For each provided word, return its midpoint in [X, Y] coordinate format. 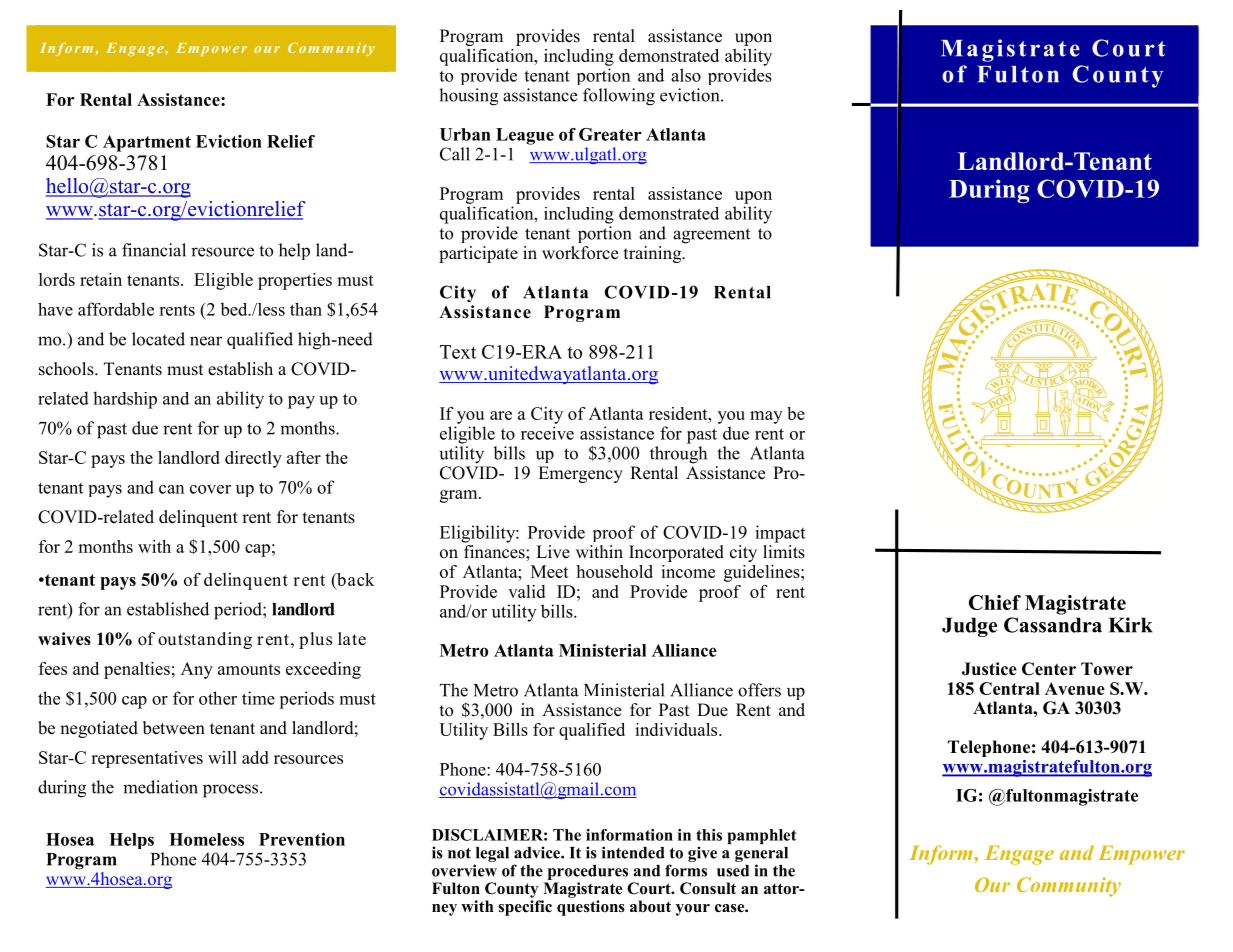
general [761, 854]
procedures [588, 872]
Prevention [302, 839]
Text [458, 352]
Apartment [147, 143]
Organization [546, 608]
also [686, 75]
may [766, 417]
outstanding [205, 640]
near [206, 341]
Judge [969, 627]
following [619, 97]
